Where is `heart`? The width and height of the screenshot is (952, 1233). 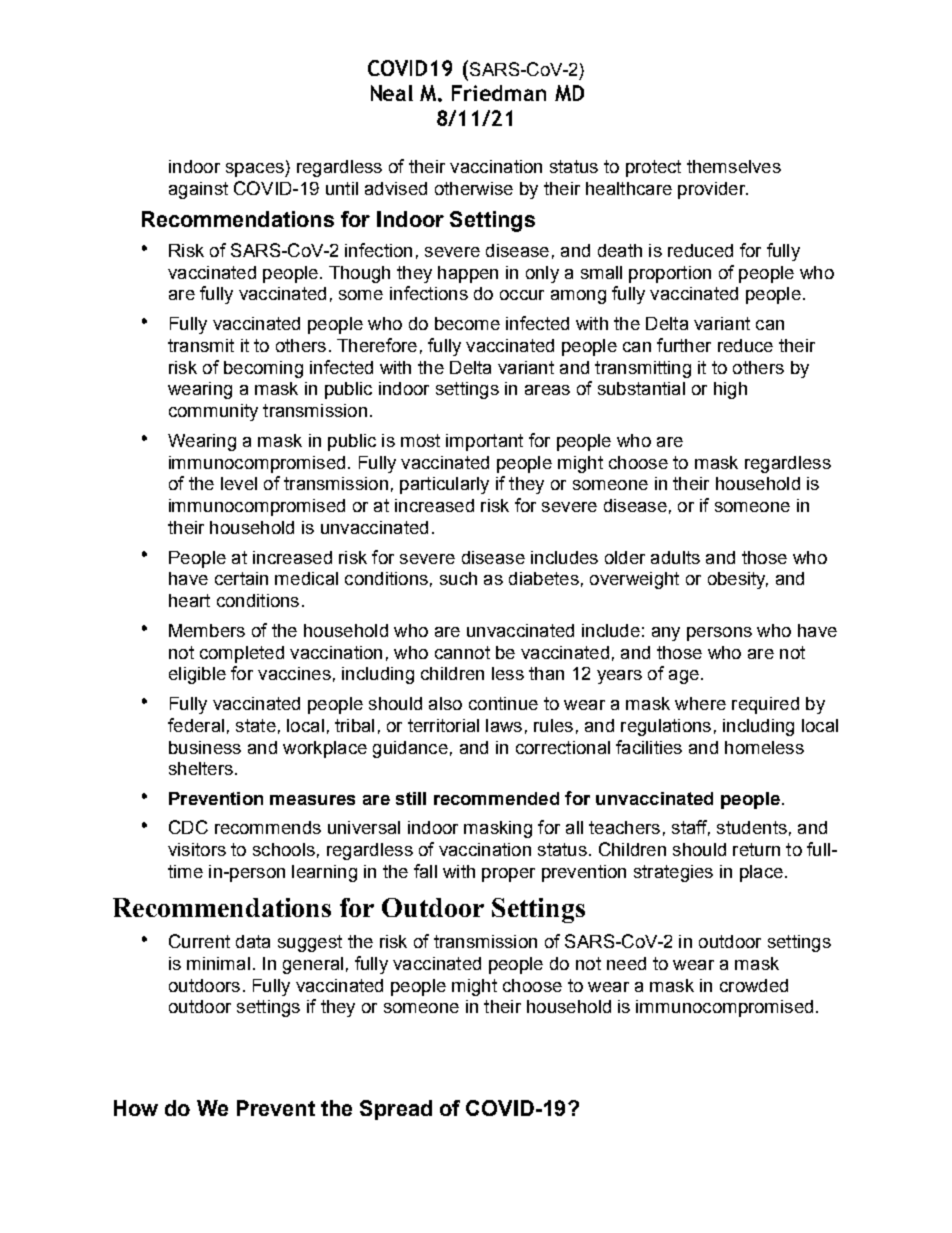 heart is located at coordinates (189, 600).
